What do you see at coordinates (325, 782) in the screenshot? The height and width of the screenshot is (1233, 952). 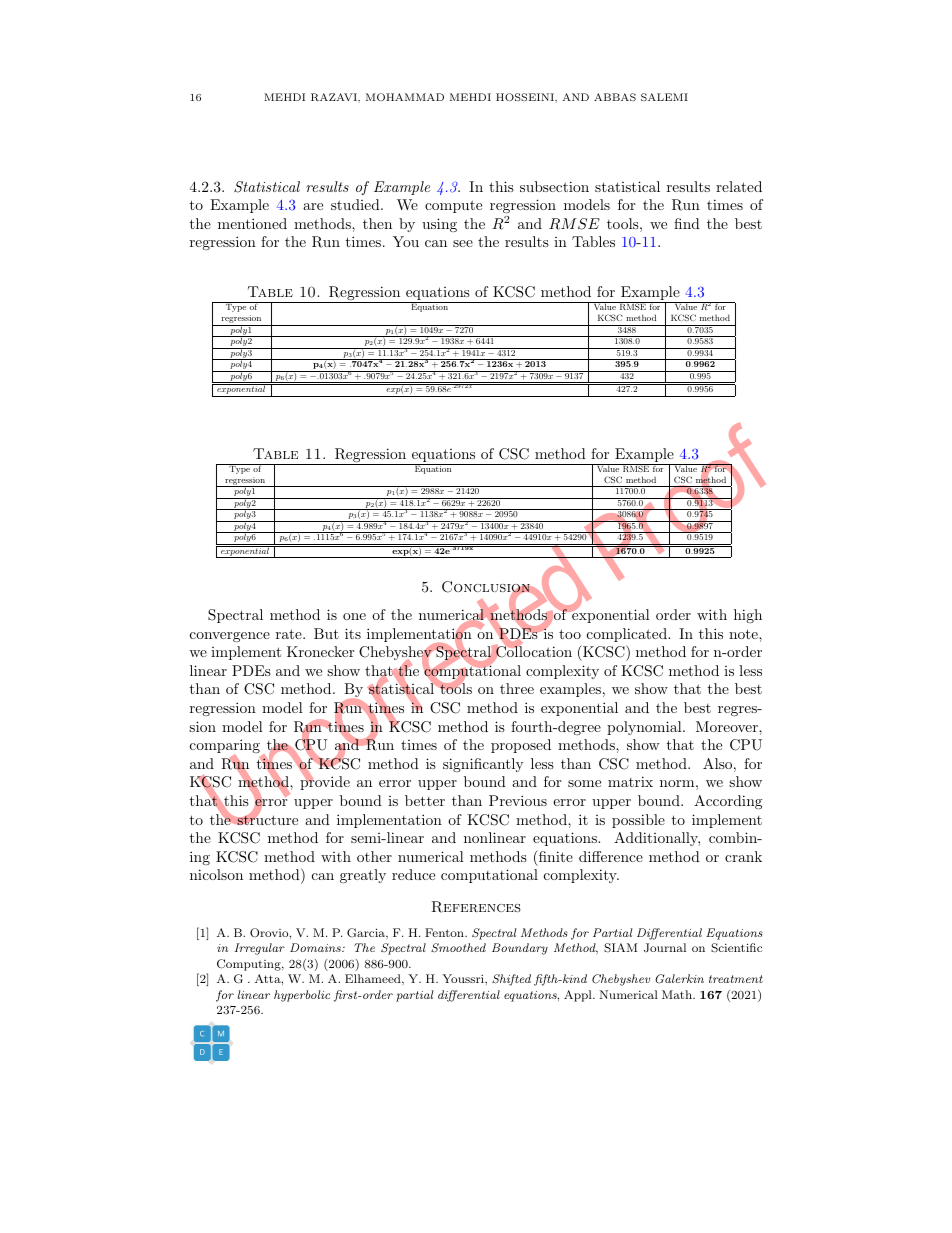 I see `provide` at bounding box center [325, 782].
